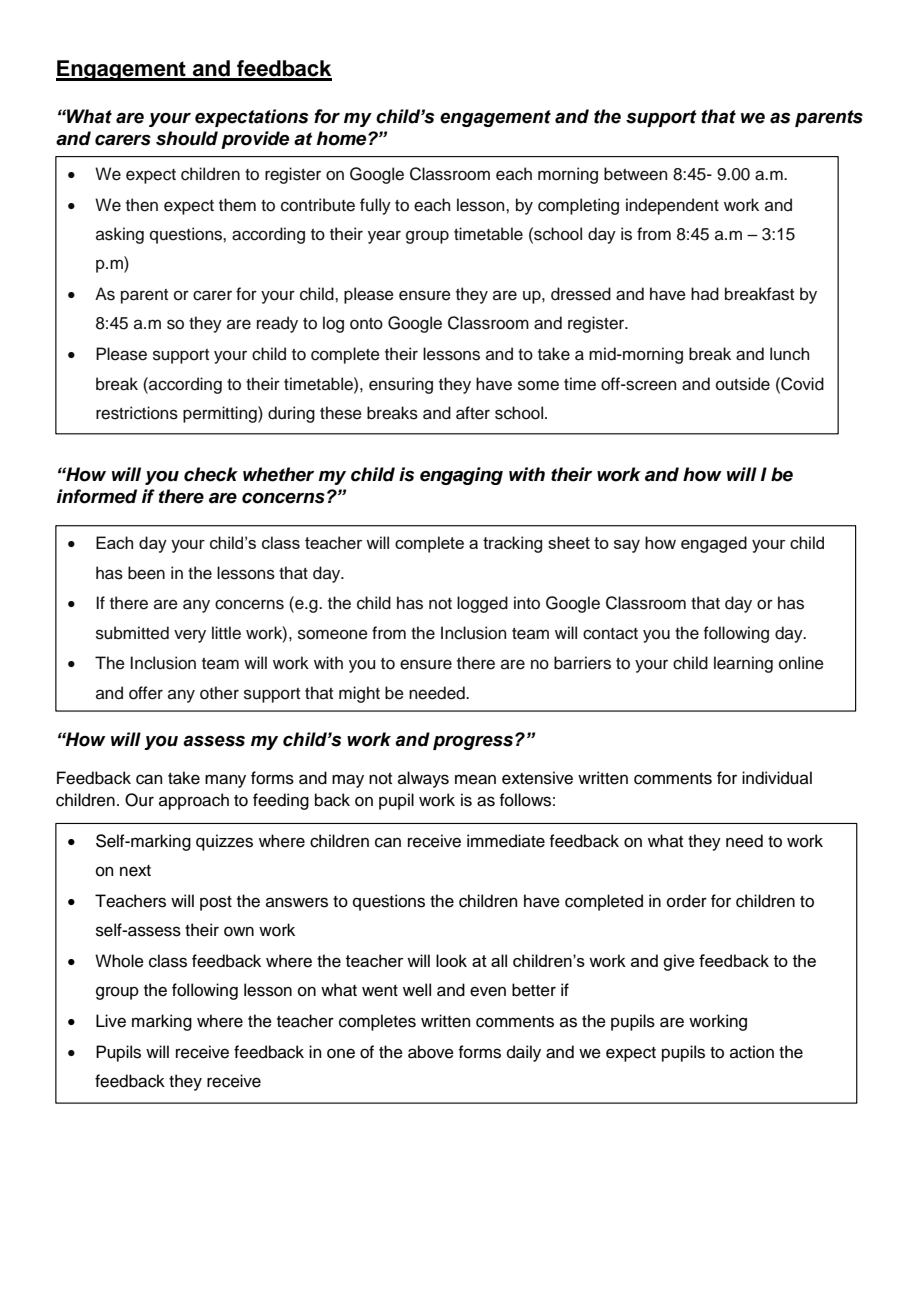  What do you see at coordinates (375, 206) in the page?
I see `fully` at bounding box center [375, 206].
